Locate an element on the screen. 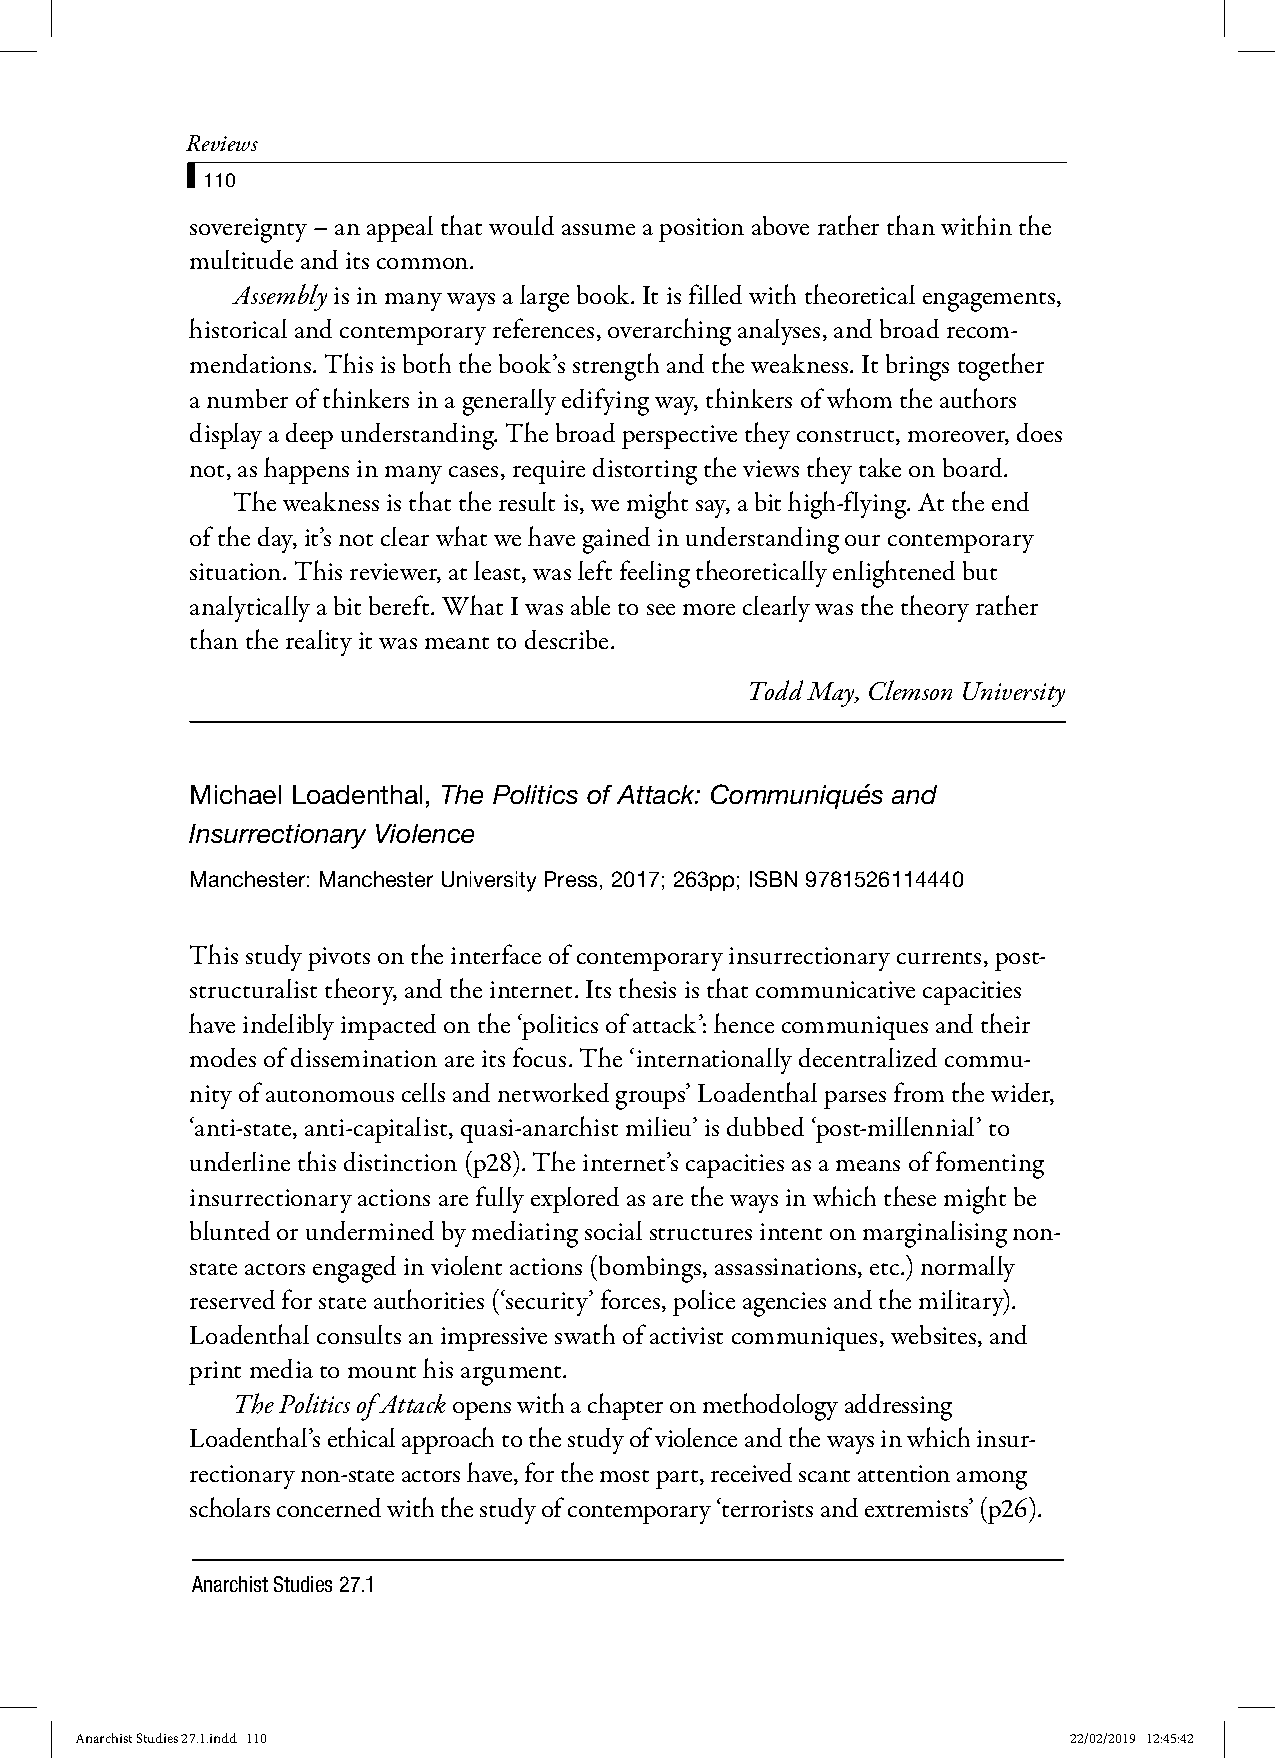  Assembly is located at coordinates (279, 297).
